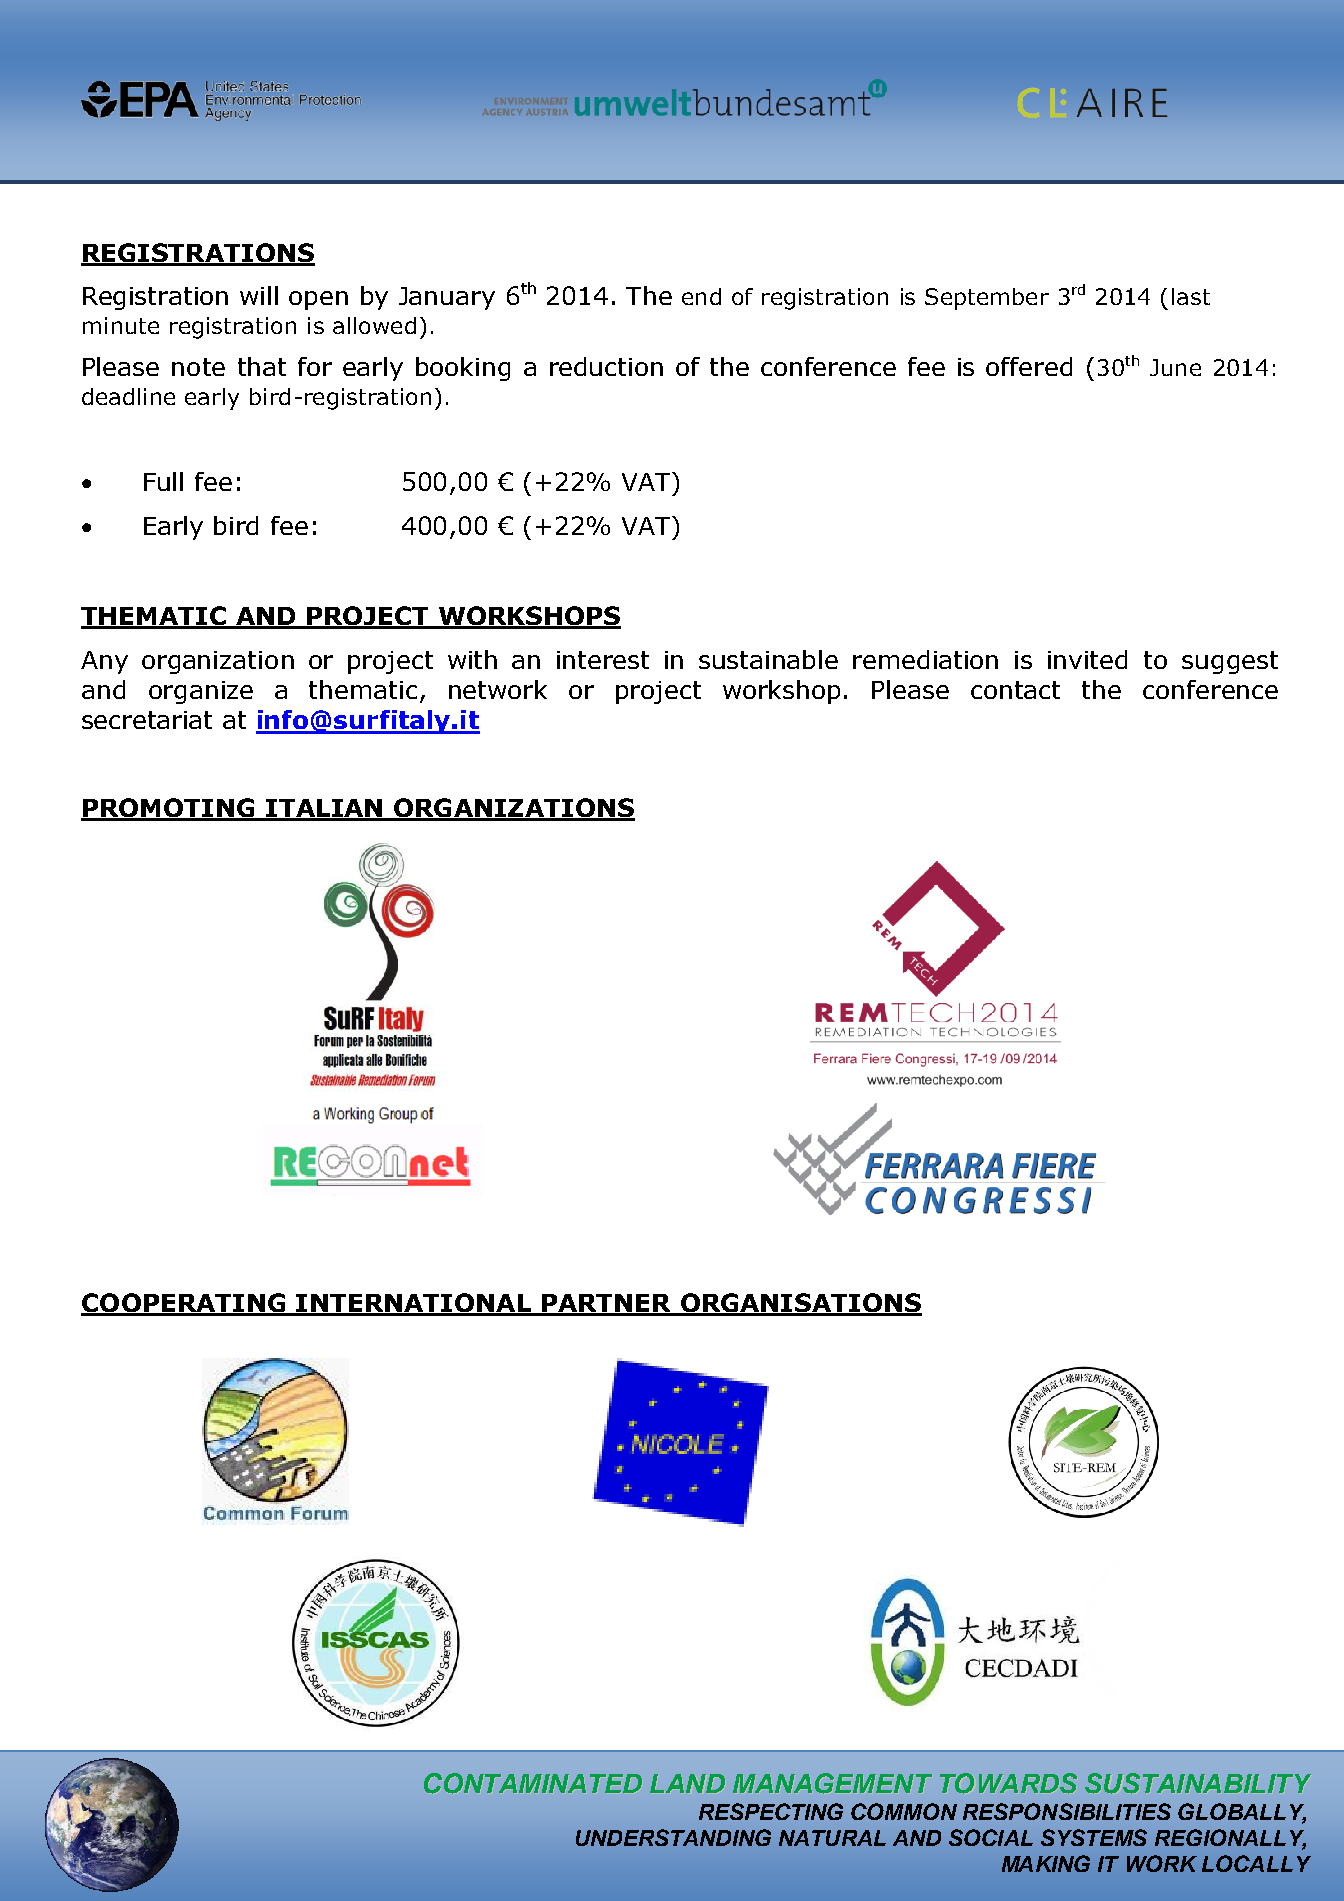 The image size is (1344, 1901). What do you see at coordinates (169, 809) in the screenshot?
I see `PROMOTING` at bounding box center [169, 809].
